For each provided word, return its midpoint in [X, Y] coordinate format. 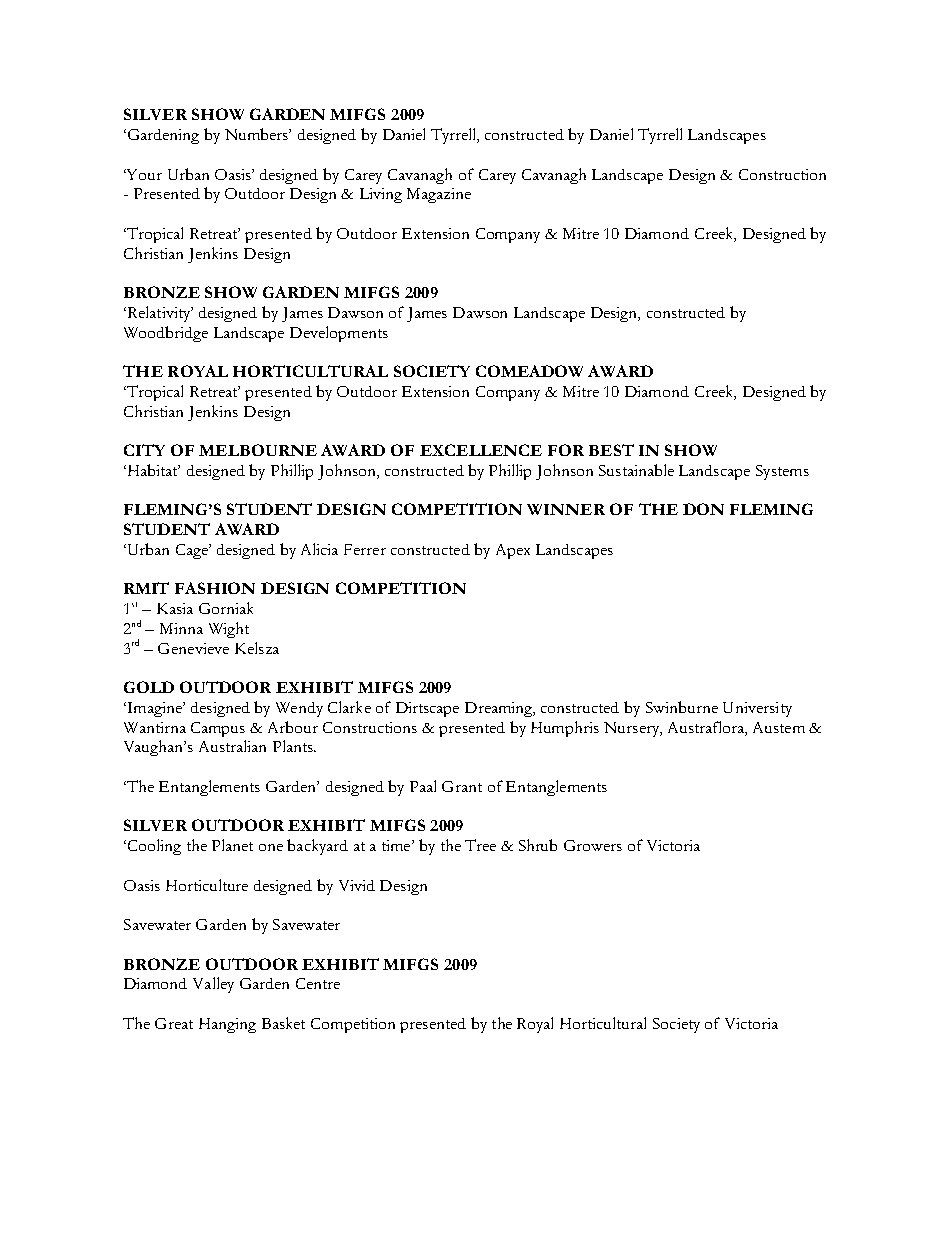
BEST [611, 450]
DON [703, 509]
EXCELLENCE [481, 450]
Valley [213, 985]
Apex [513, 551]
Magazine [439, 195]
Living [381, 195]
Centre [318, 983]
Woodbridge [166, 334]
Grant [462, 786]
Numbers [257, 134]
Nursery [633, 729]
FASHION [215, 588]
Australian [232, 746]
